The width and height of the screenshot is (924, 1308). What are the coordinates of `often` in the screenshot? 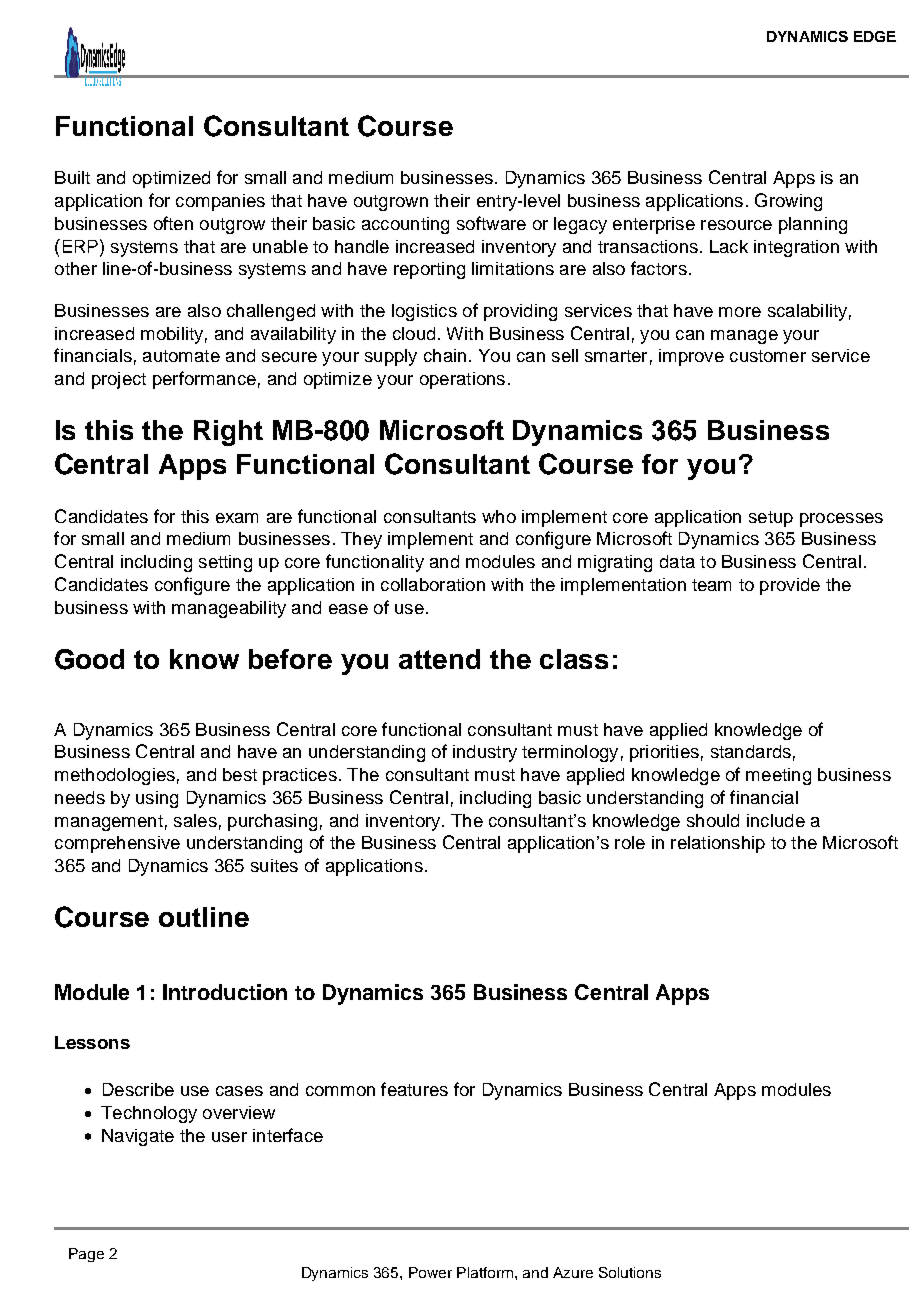 It's located at (173, 223).
